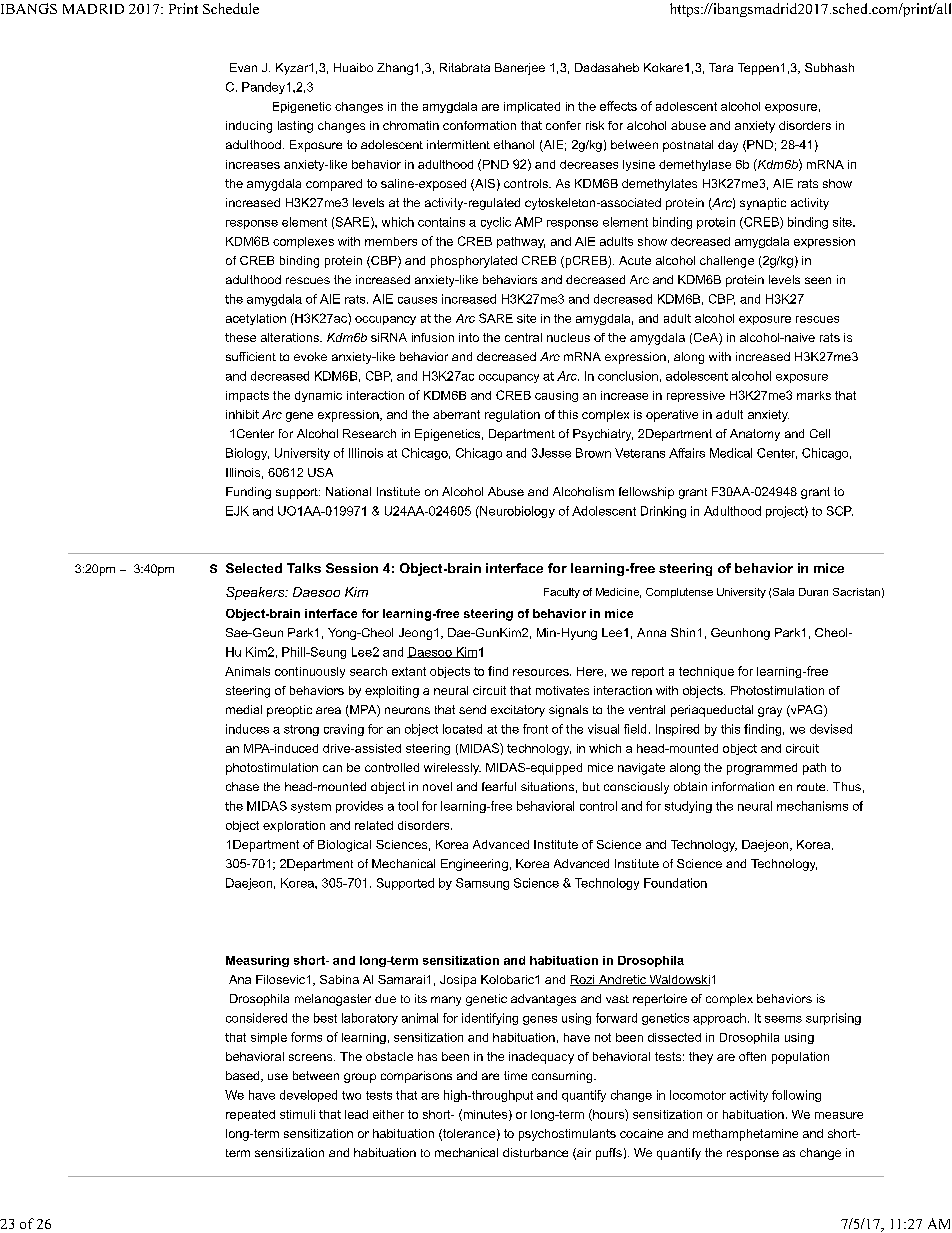  I want to click on lasting, so click(295, 127).
